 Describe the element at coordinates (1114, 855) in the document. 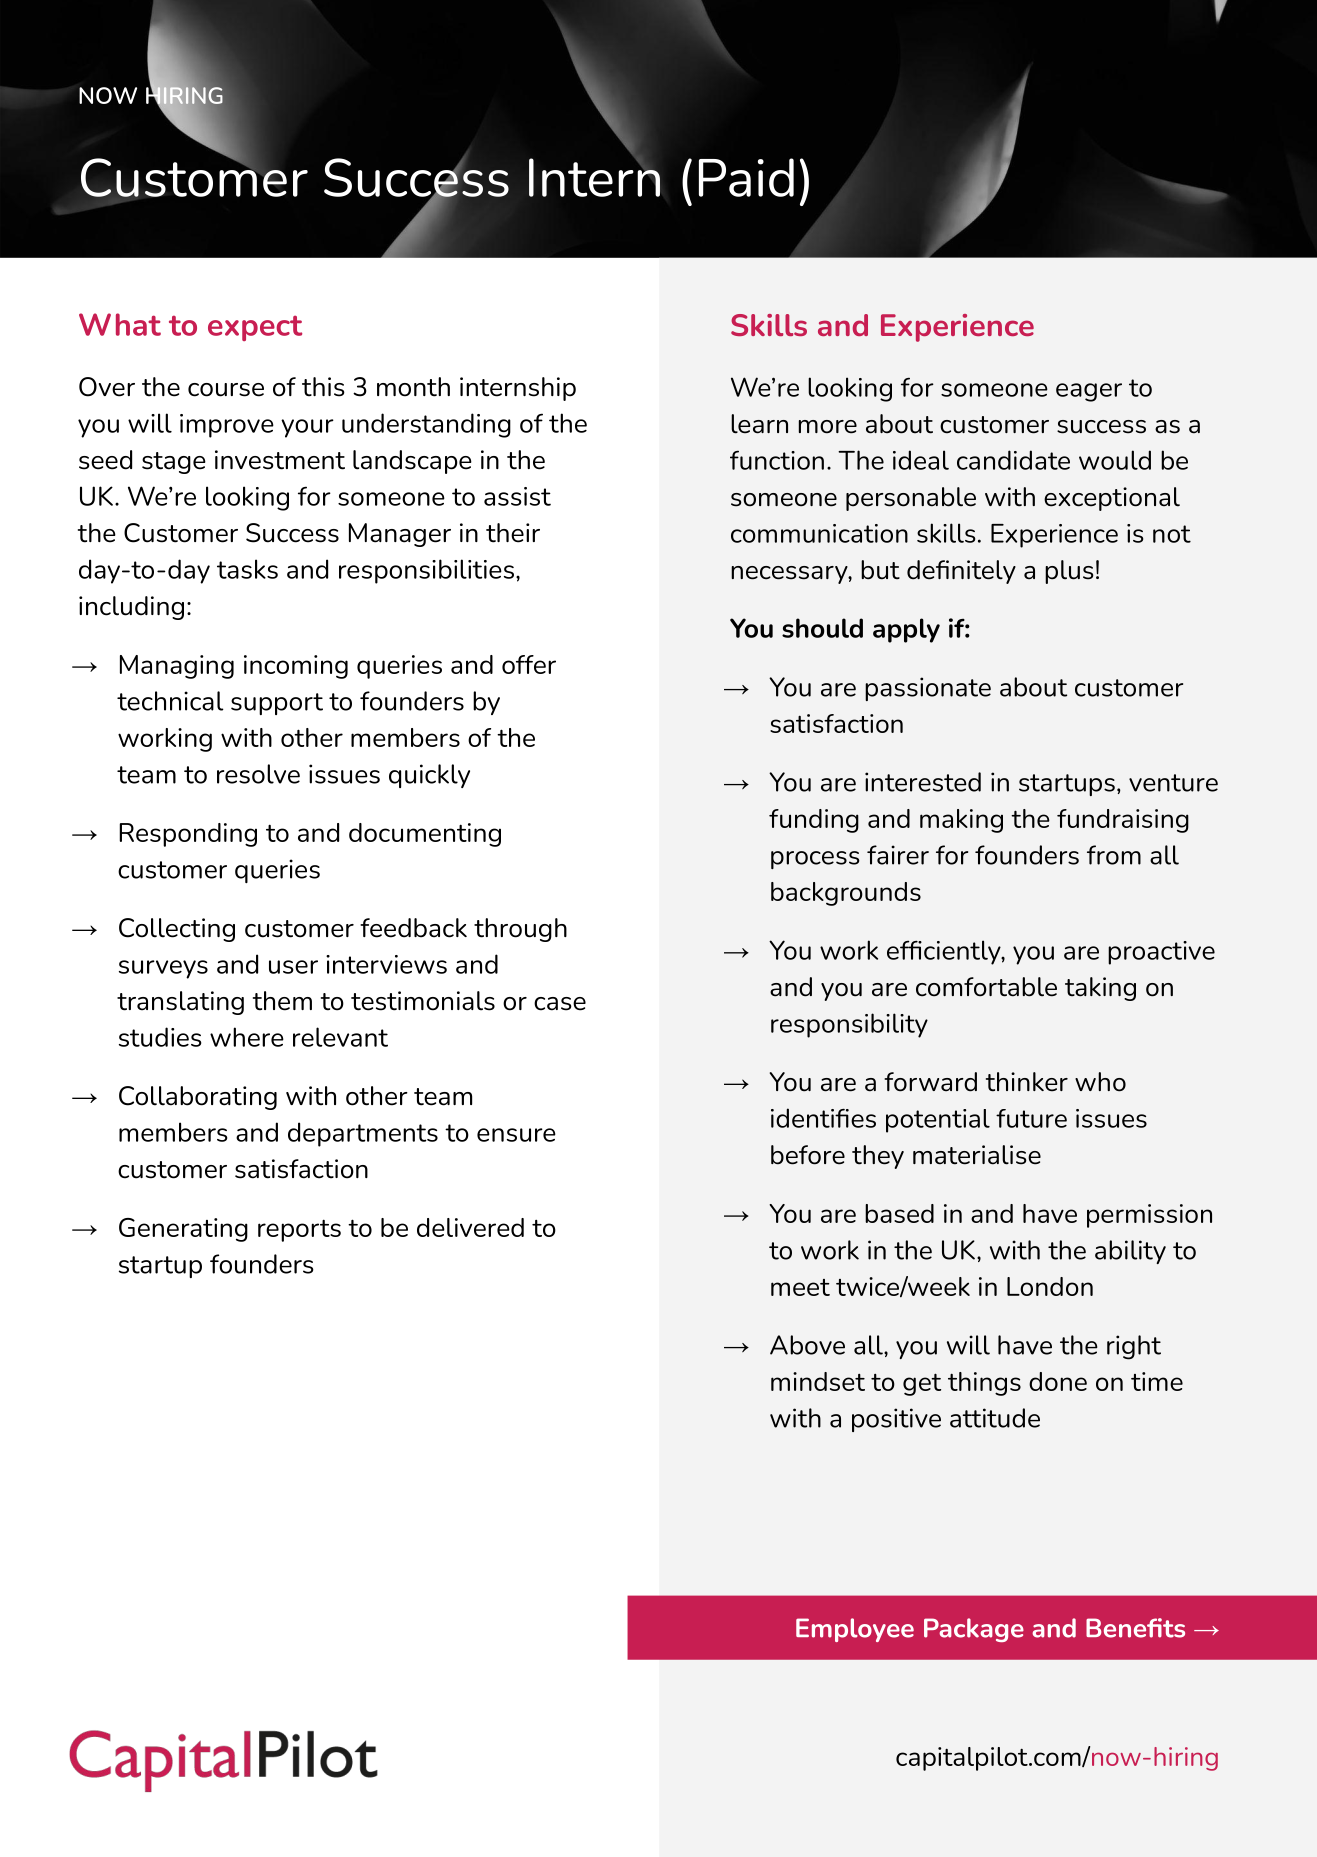

I see `from` at that location.
